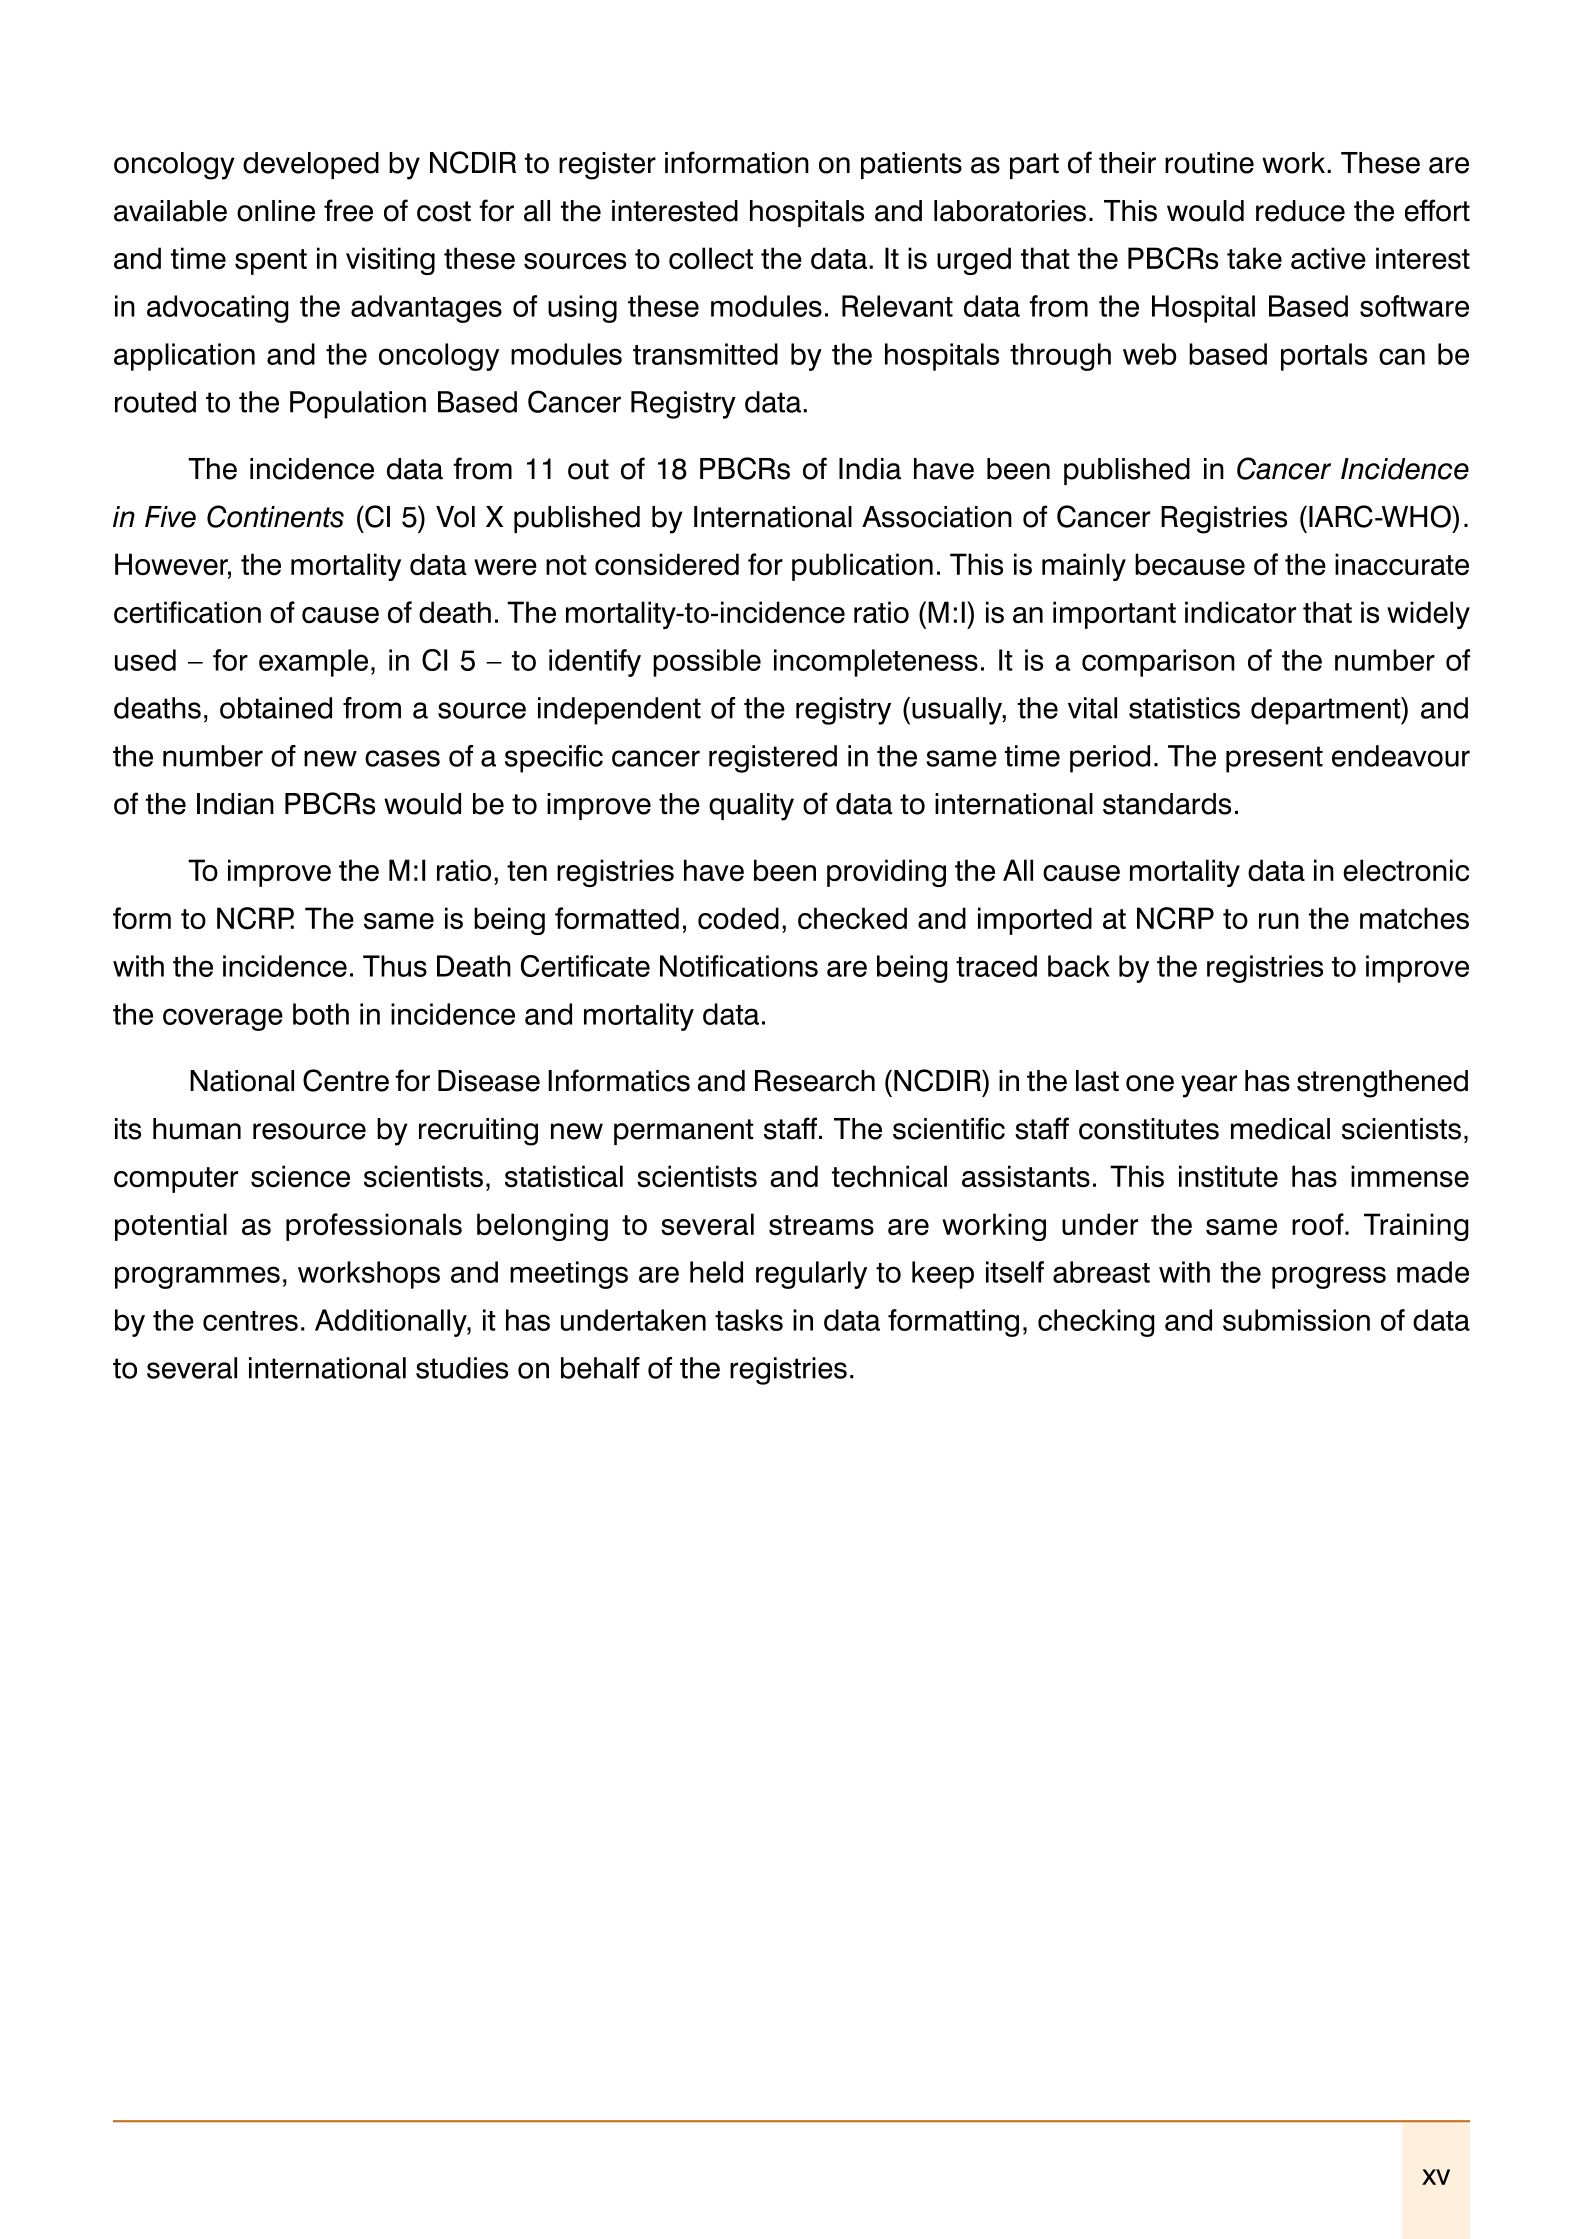 Image resolution: width=1583 pixels, height=2239 pixels. I want to click on reduce, so click(1300, 211).
